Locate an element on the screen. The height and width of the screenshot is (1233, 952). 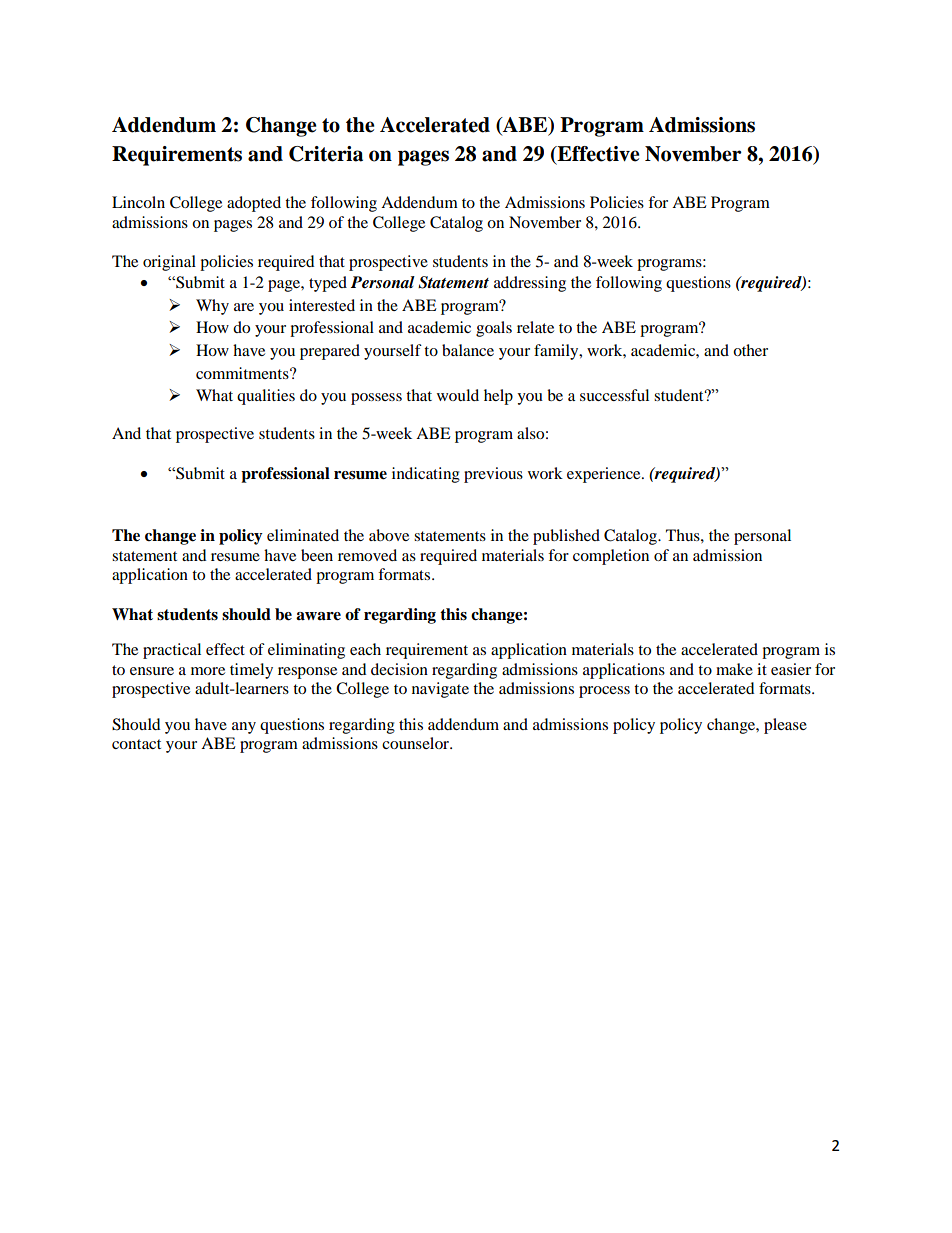
adopted is located at coordinates (254, 204).
